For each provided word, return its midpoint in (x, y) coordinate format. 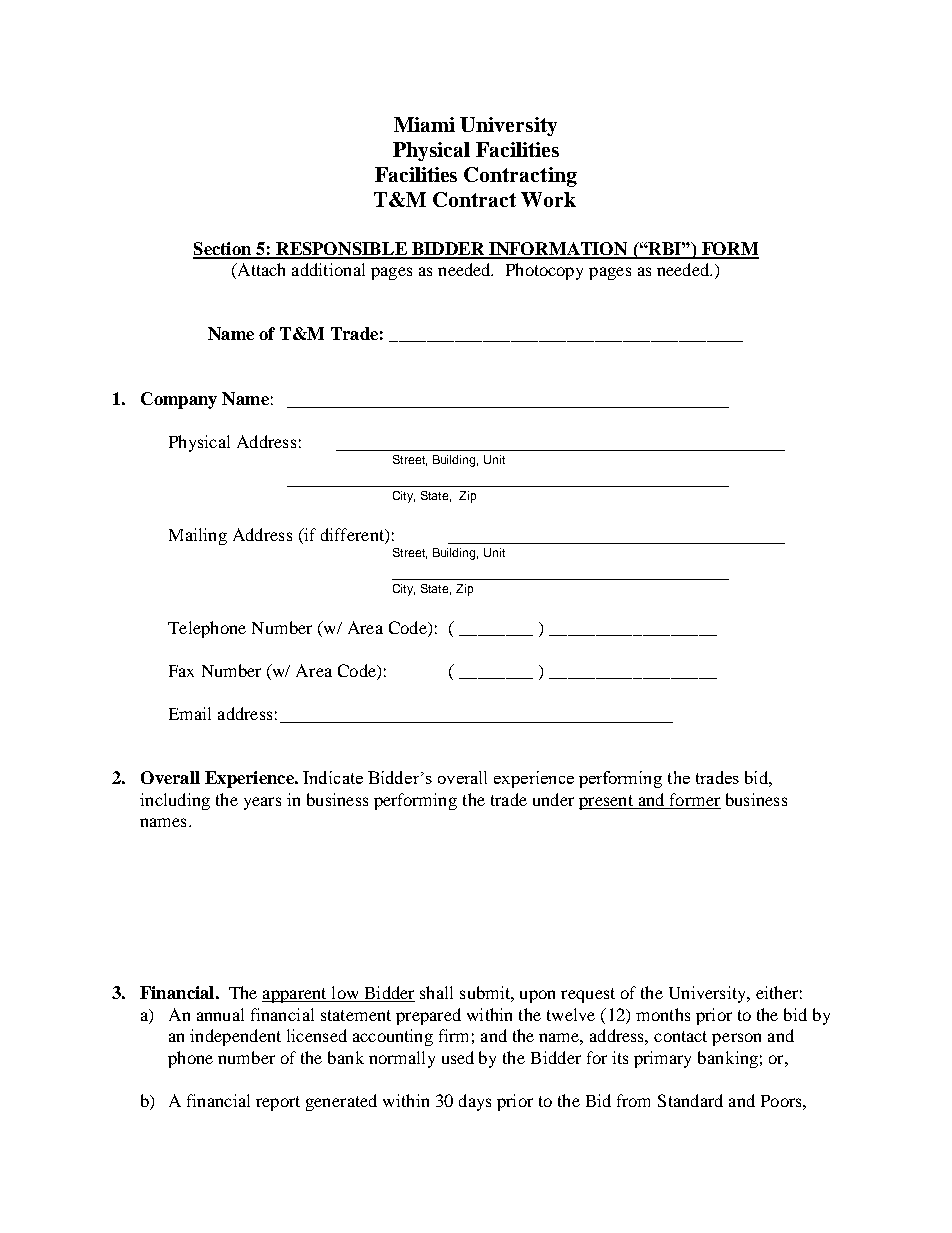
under (553, 799)
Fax (181, 671)
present (607, 802)
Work (548, 199)
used (458, 1057)
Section (223, 250)
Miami (424, 124)
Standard (690, 1100)
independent (235, 1037)
